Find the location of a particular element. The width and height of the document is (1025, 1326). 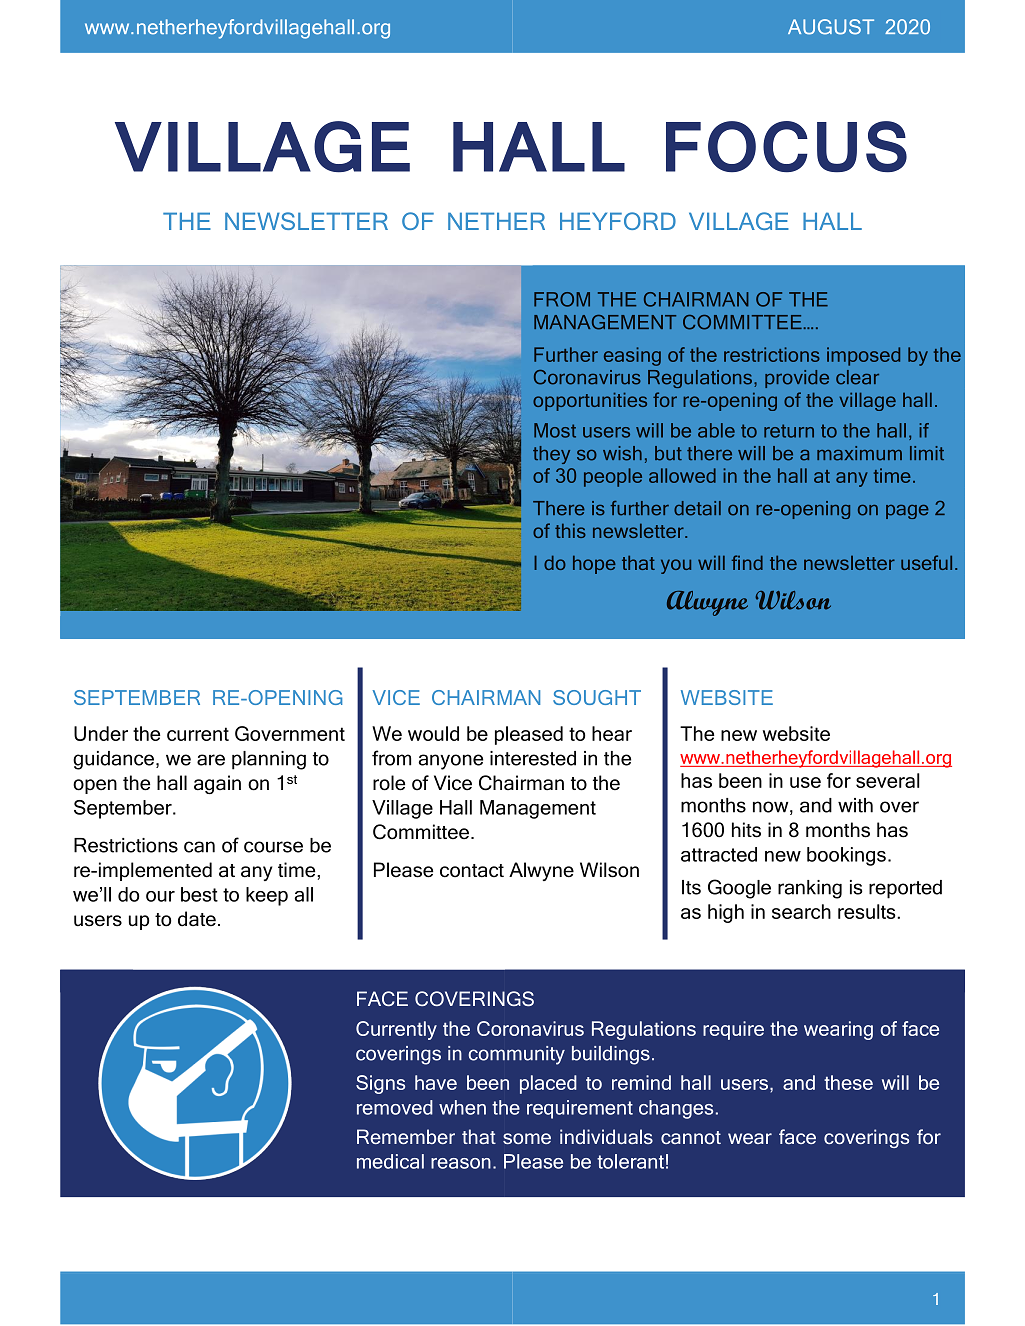

these is located at coordinates (848, 1082).
